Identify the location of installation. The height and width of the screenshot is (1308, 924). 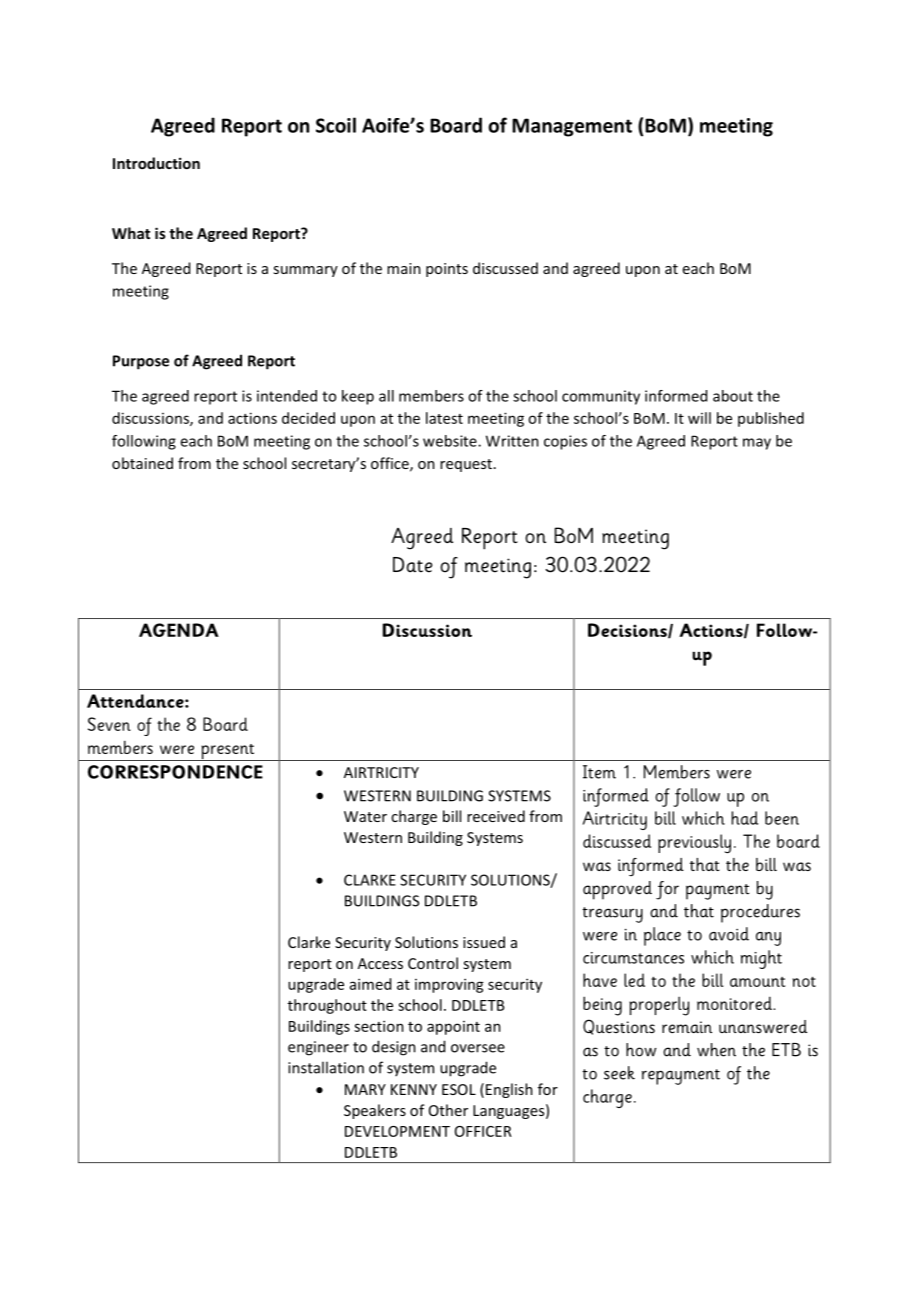
(326, 1067).
